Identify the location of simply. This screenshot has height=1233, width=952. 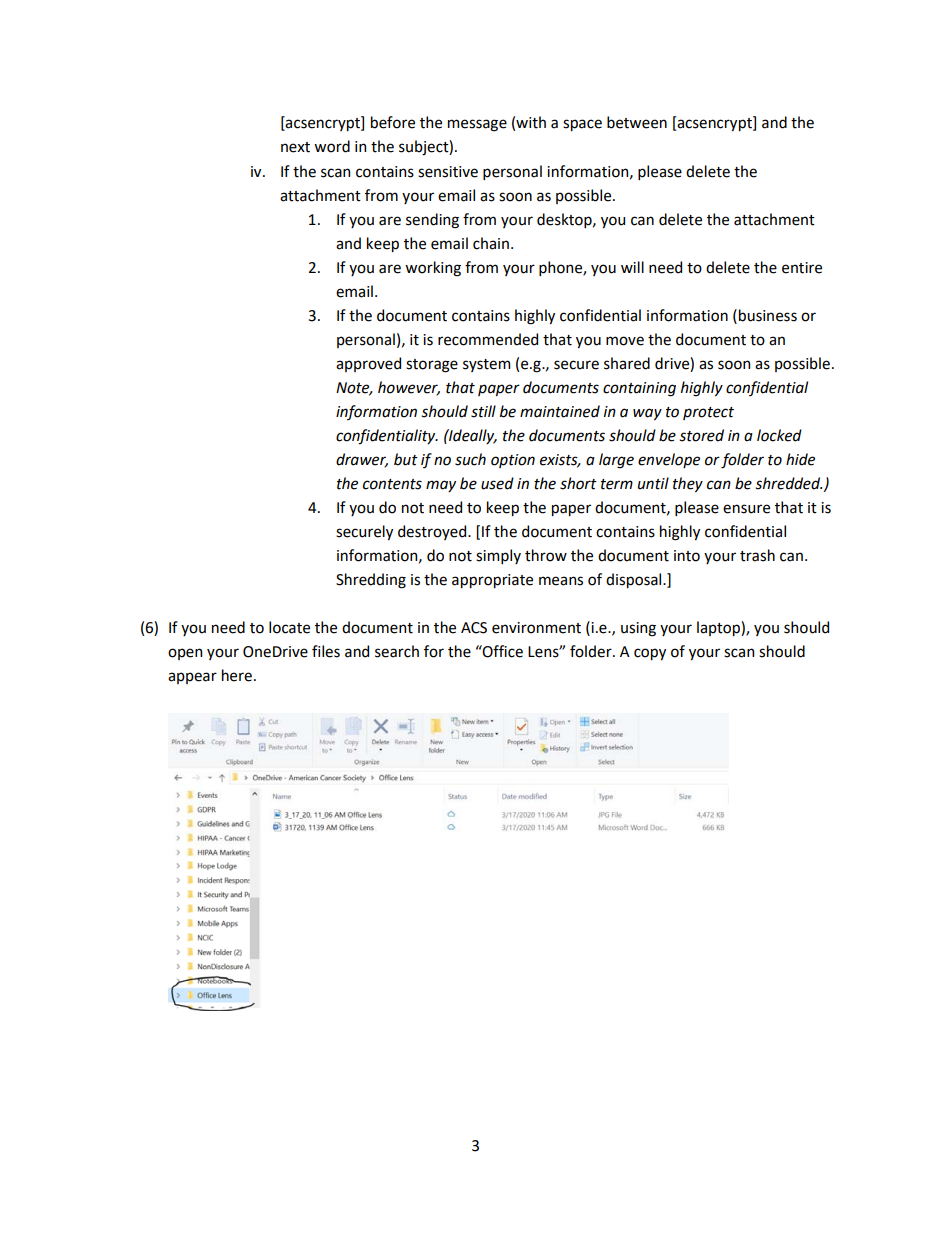
(498, 556).
